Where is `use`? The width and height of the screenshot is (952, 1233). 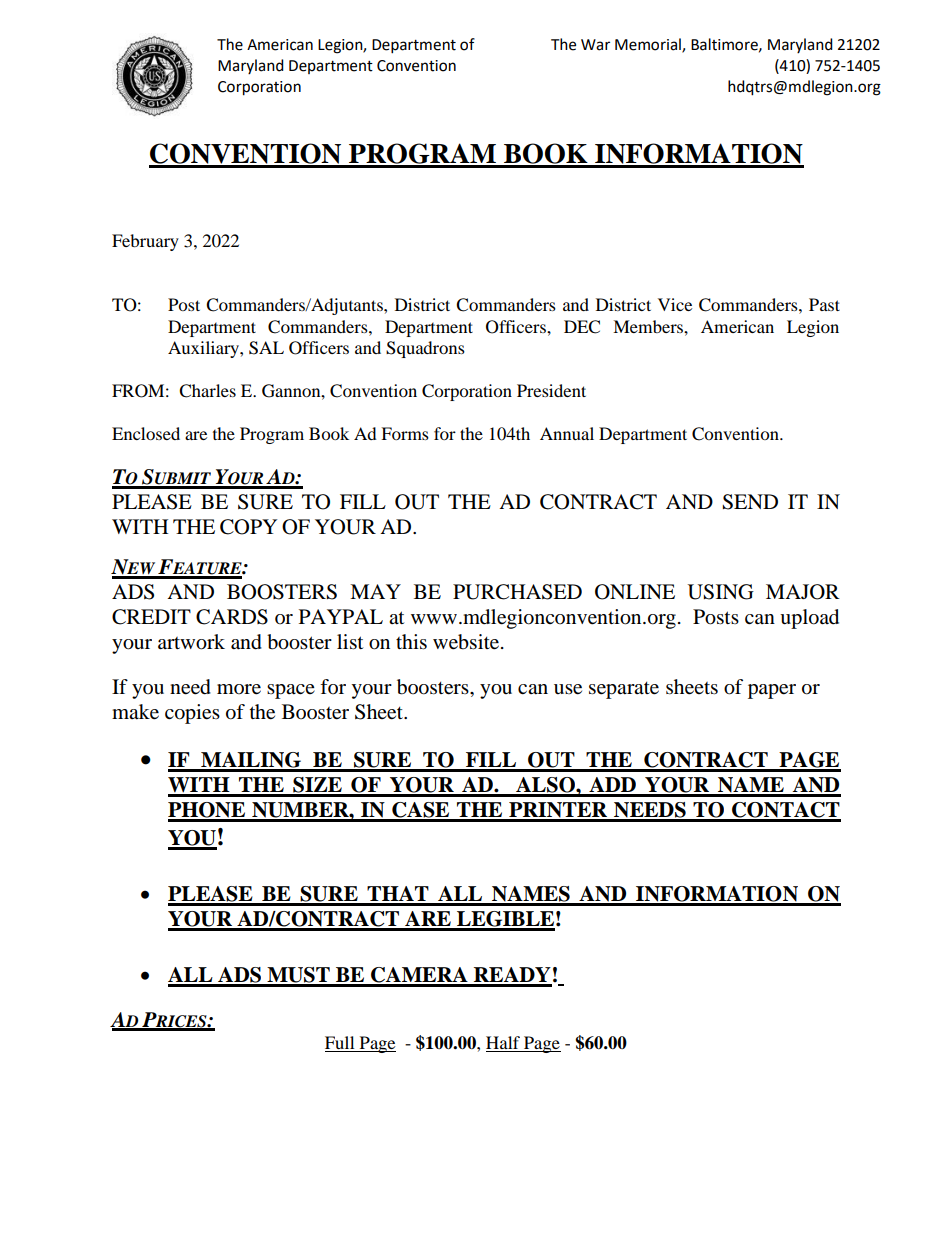 use is located at coordinates (568, 689).
